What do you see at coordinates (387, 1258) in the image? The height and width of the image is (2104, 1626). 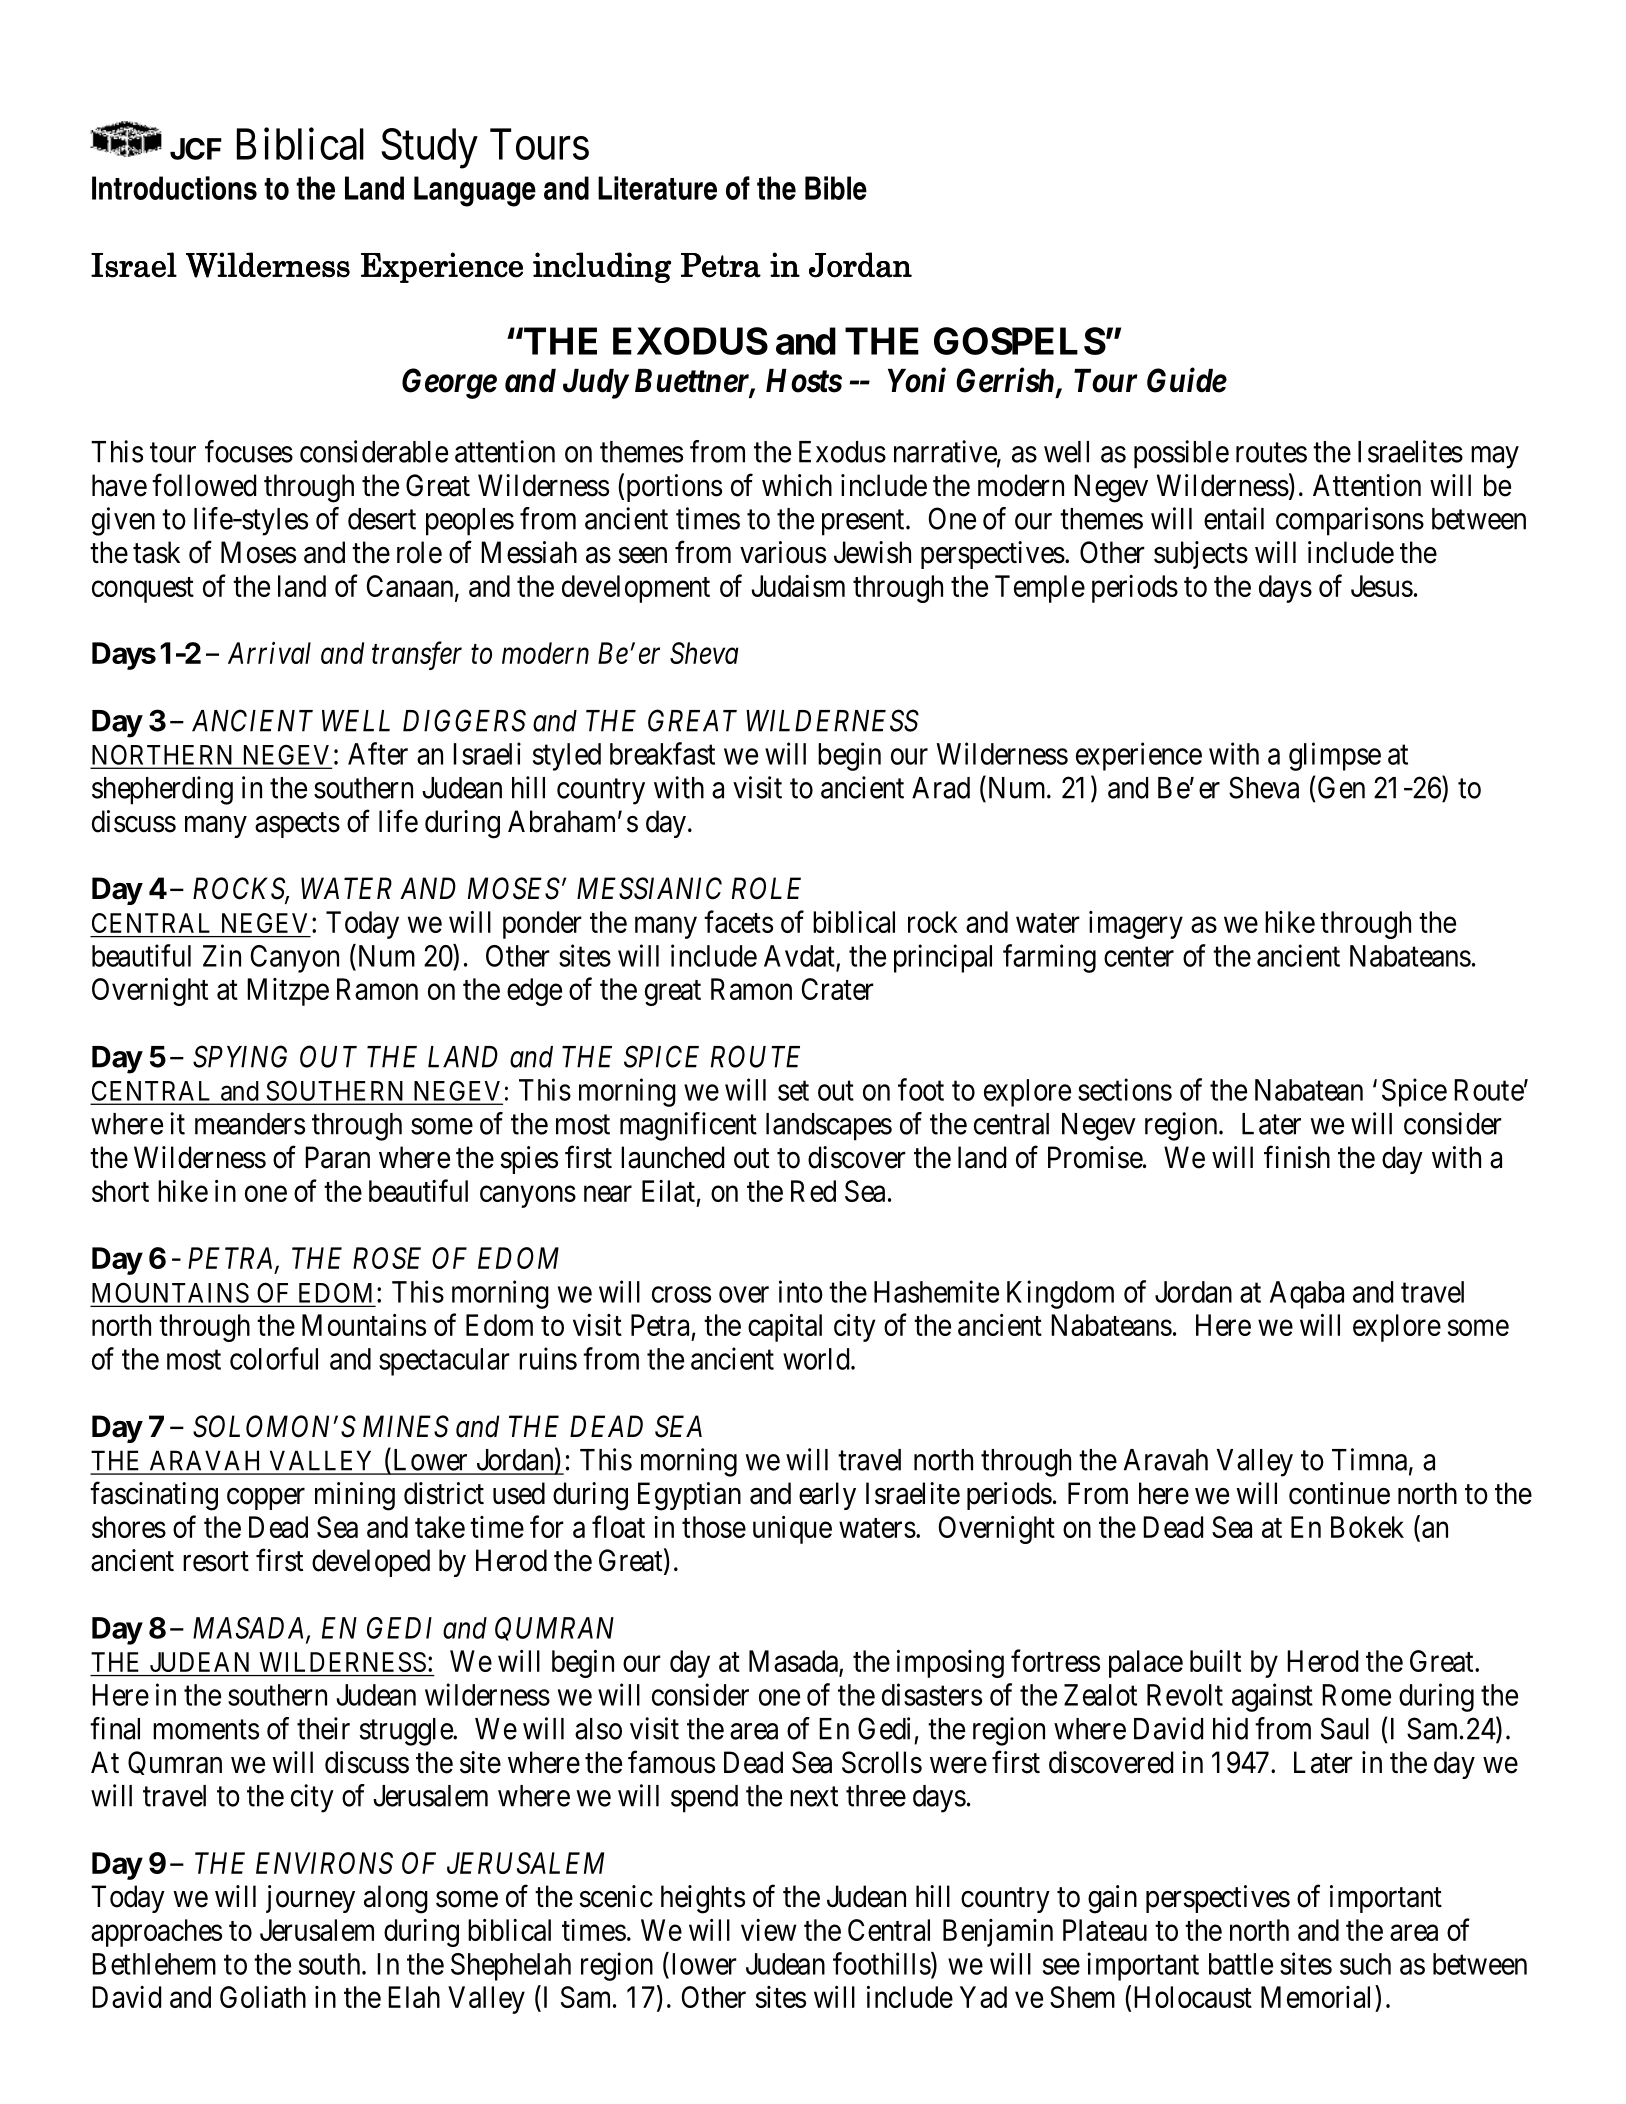 I see `ROSE` at bounding box center [387, 1258].
